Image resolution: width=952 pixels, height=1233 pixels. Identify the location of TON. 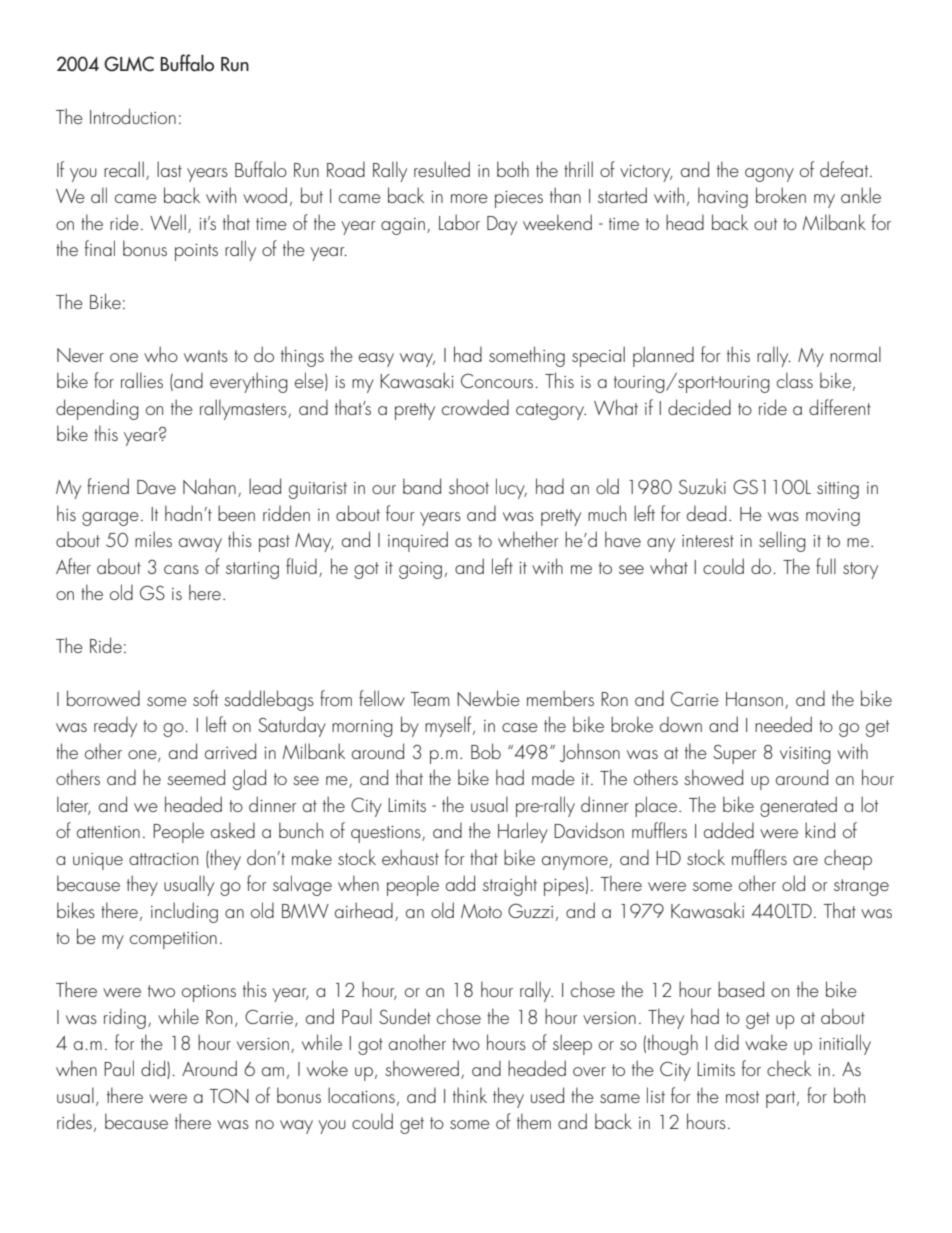
(229, 1095).
